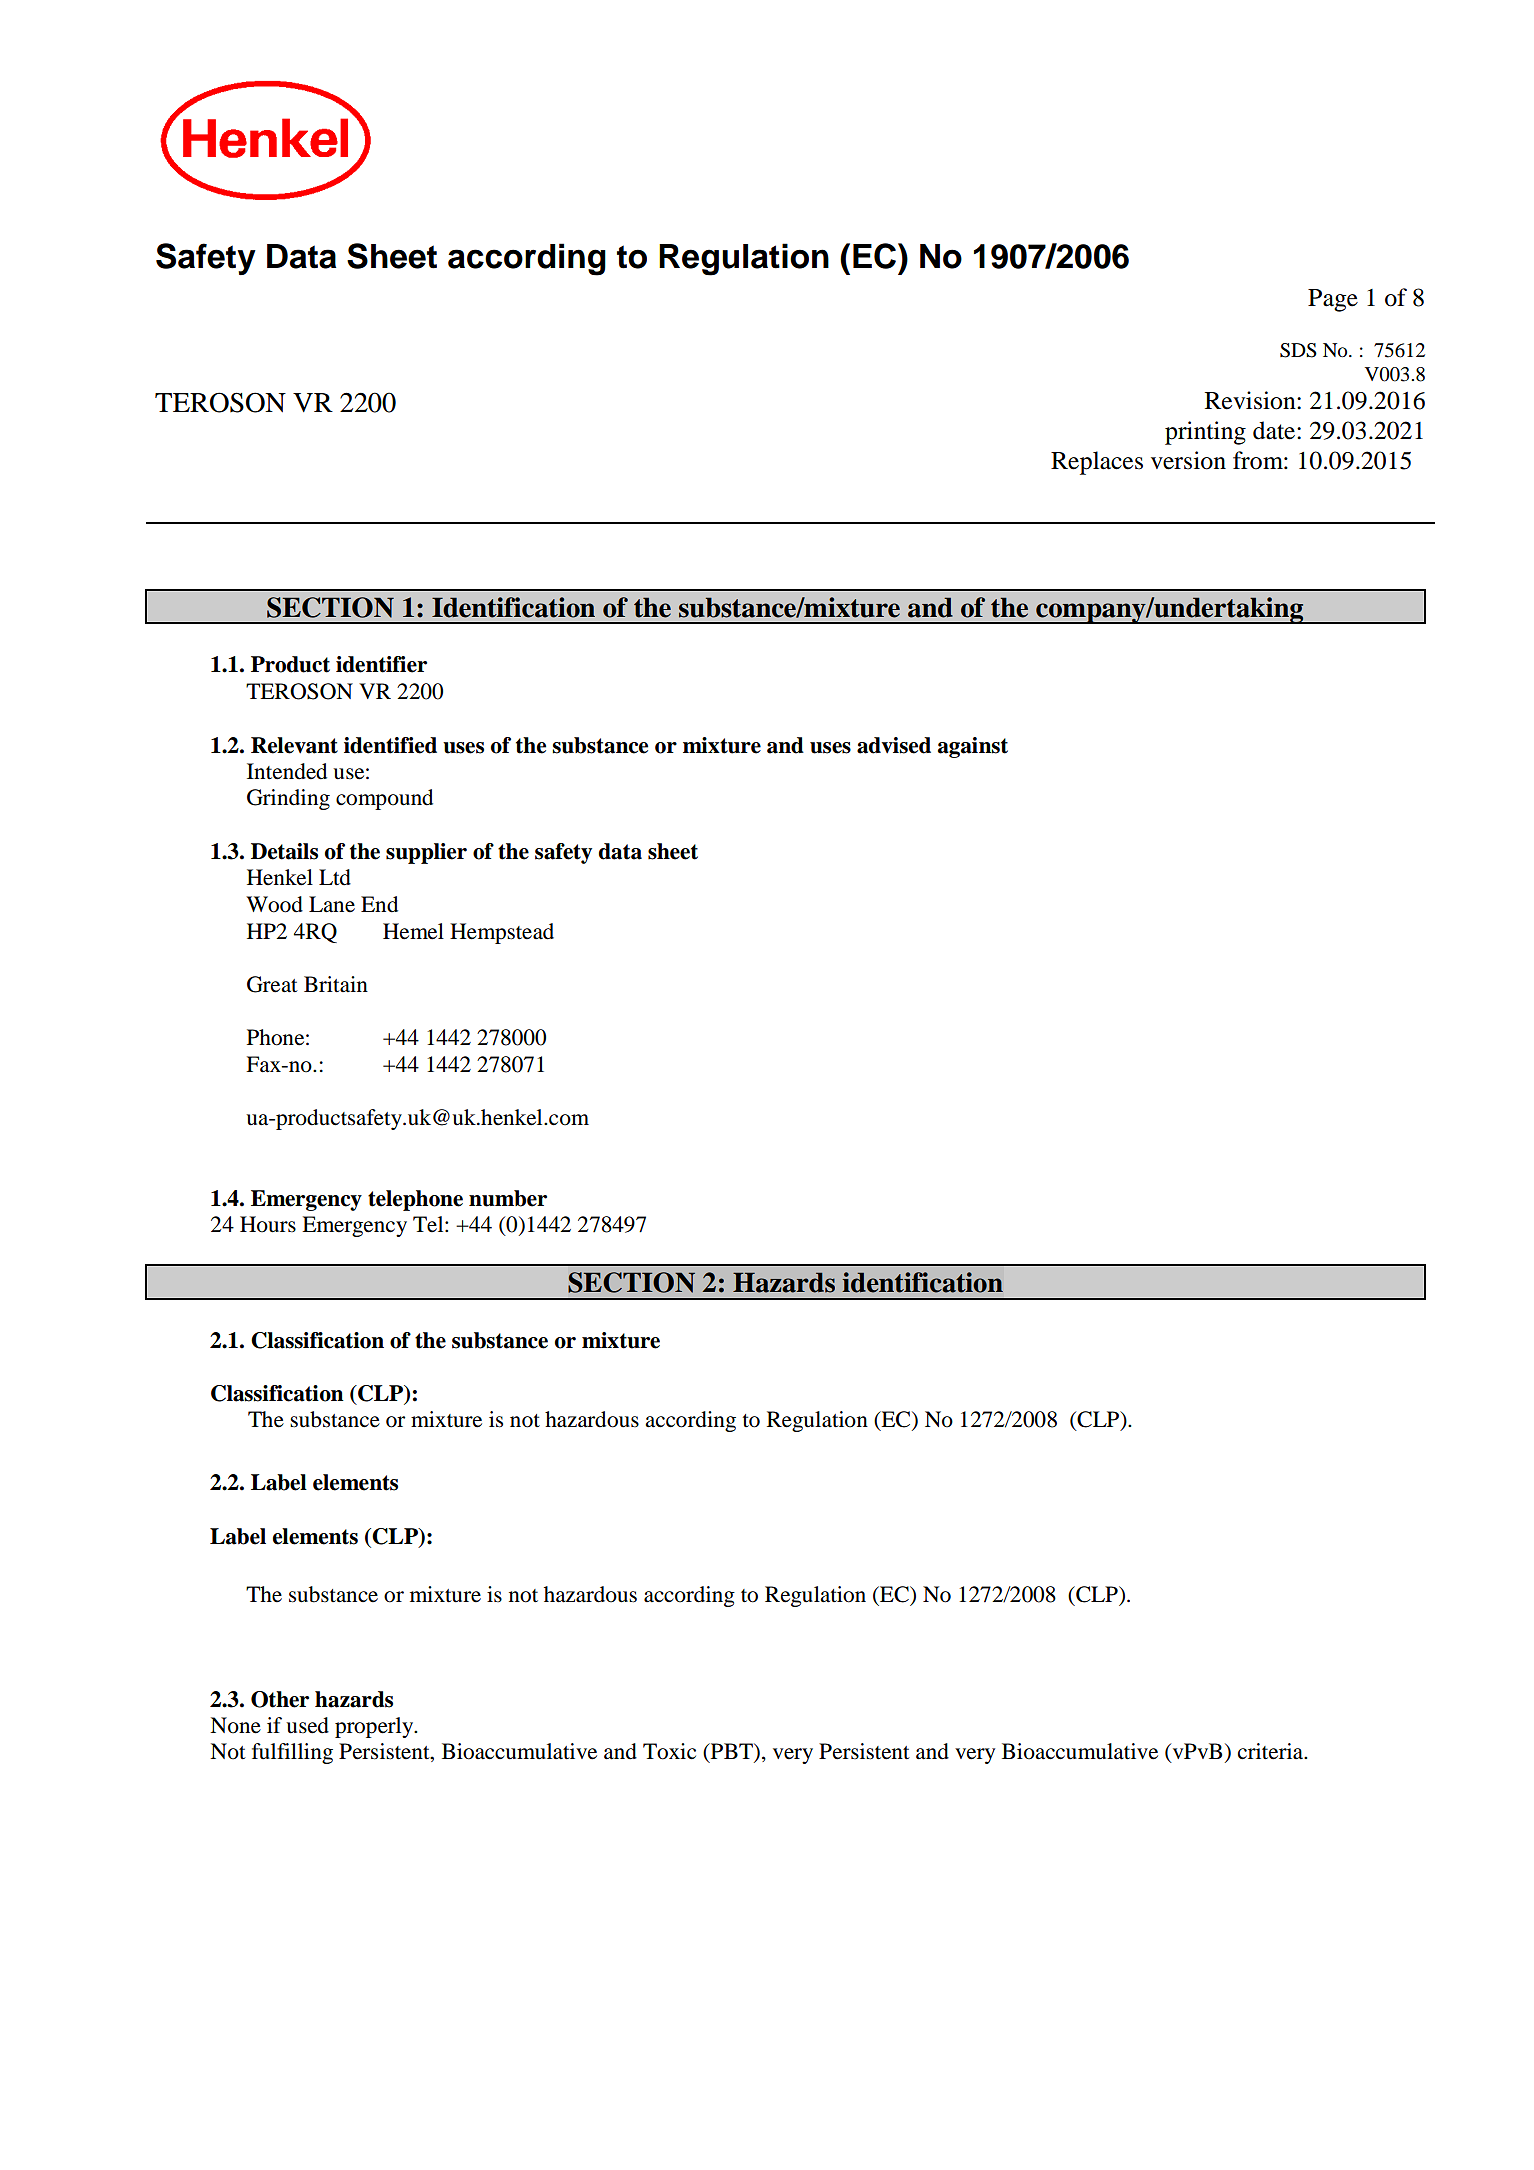 The height and width of the screenshot is (2170, 1534). What do you see at coordinates (669, 1751) in the screenshot?
I see `Toxic` at bounding box center [669, 1751].
